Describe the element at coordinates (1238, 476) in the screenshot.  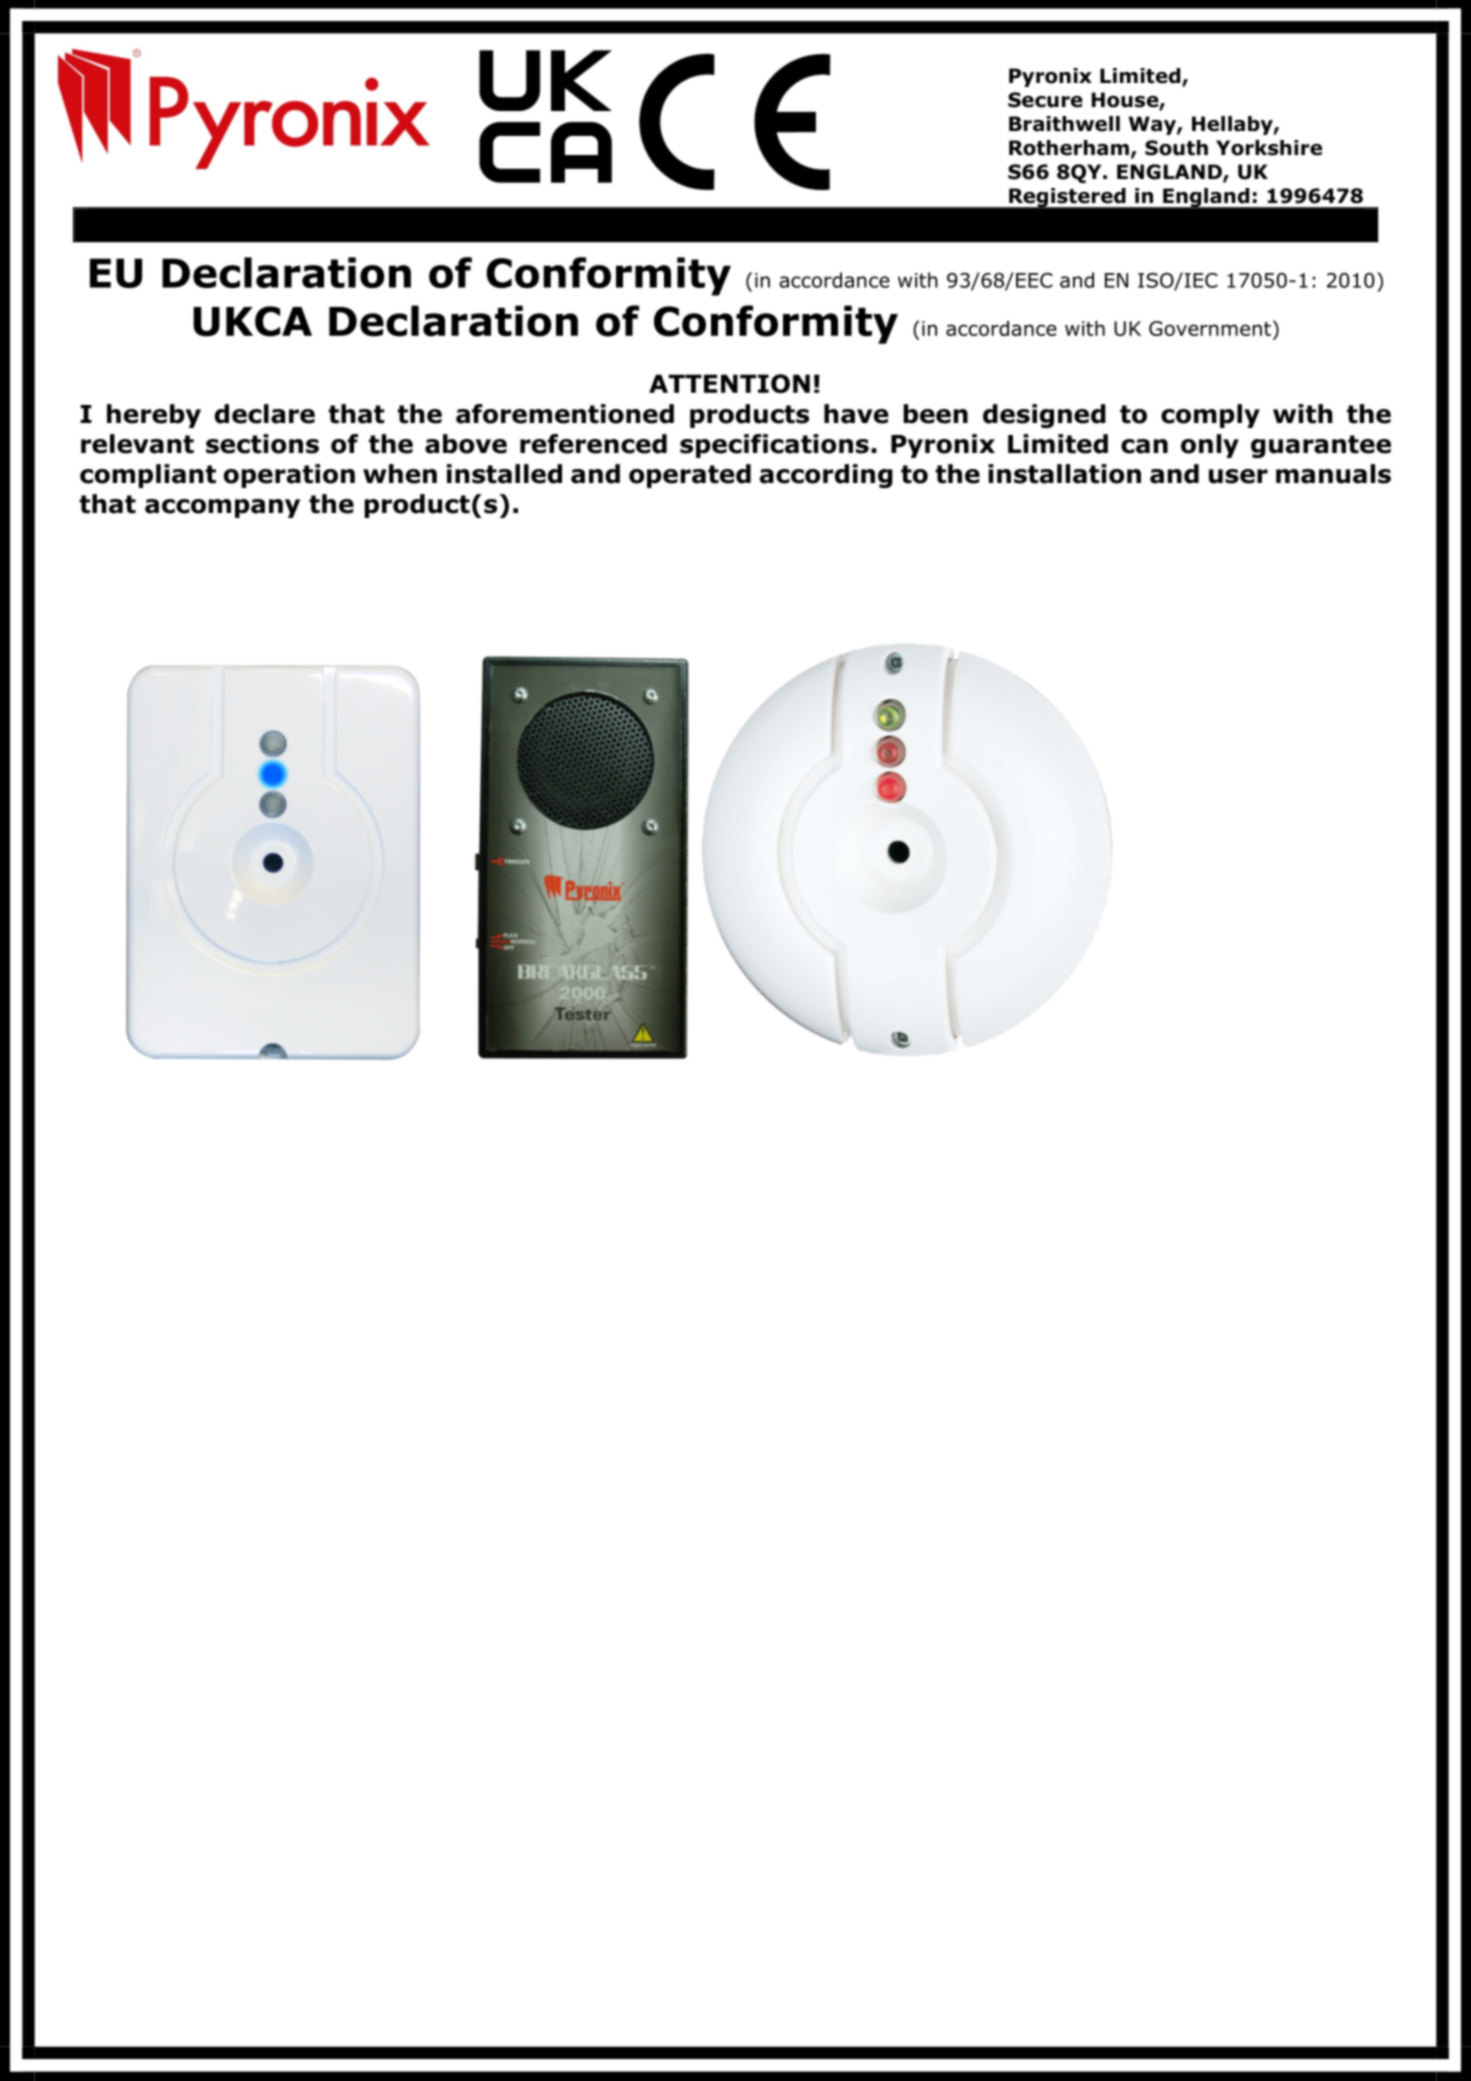
I see `user` at that location.
